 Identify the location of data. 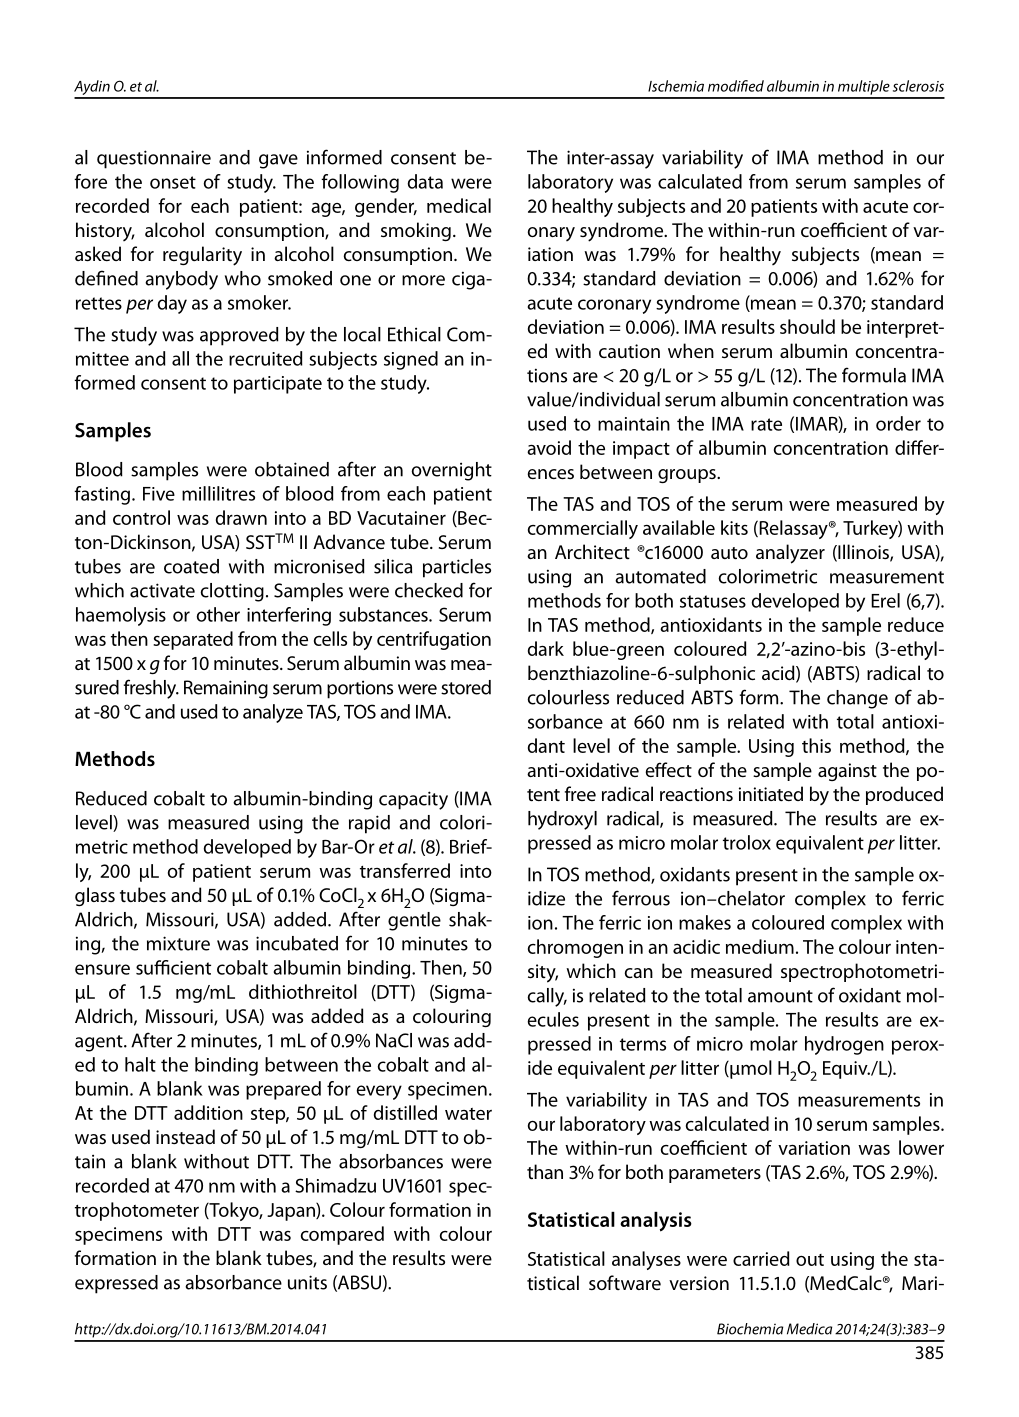
(425, 181).
